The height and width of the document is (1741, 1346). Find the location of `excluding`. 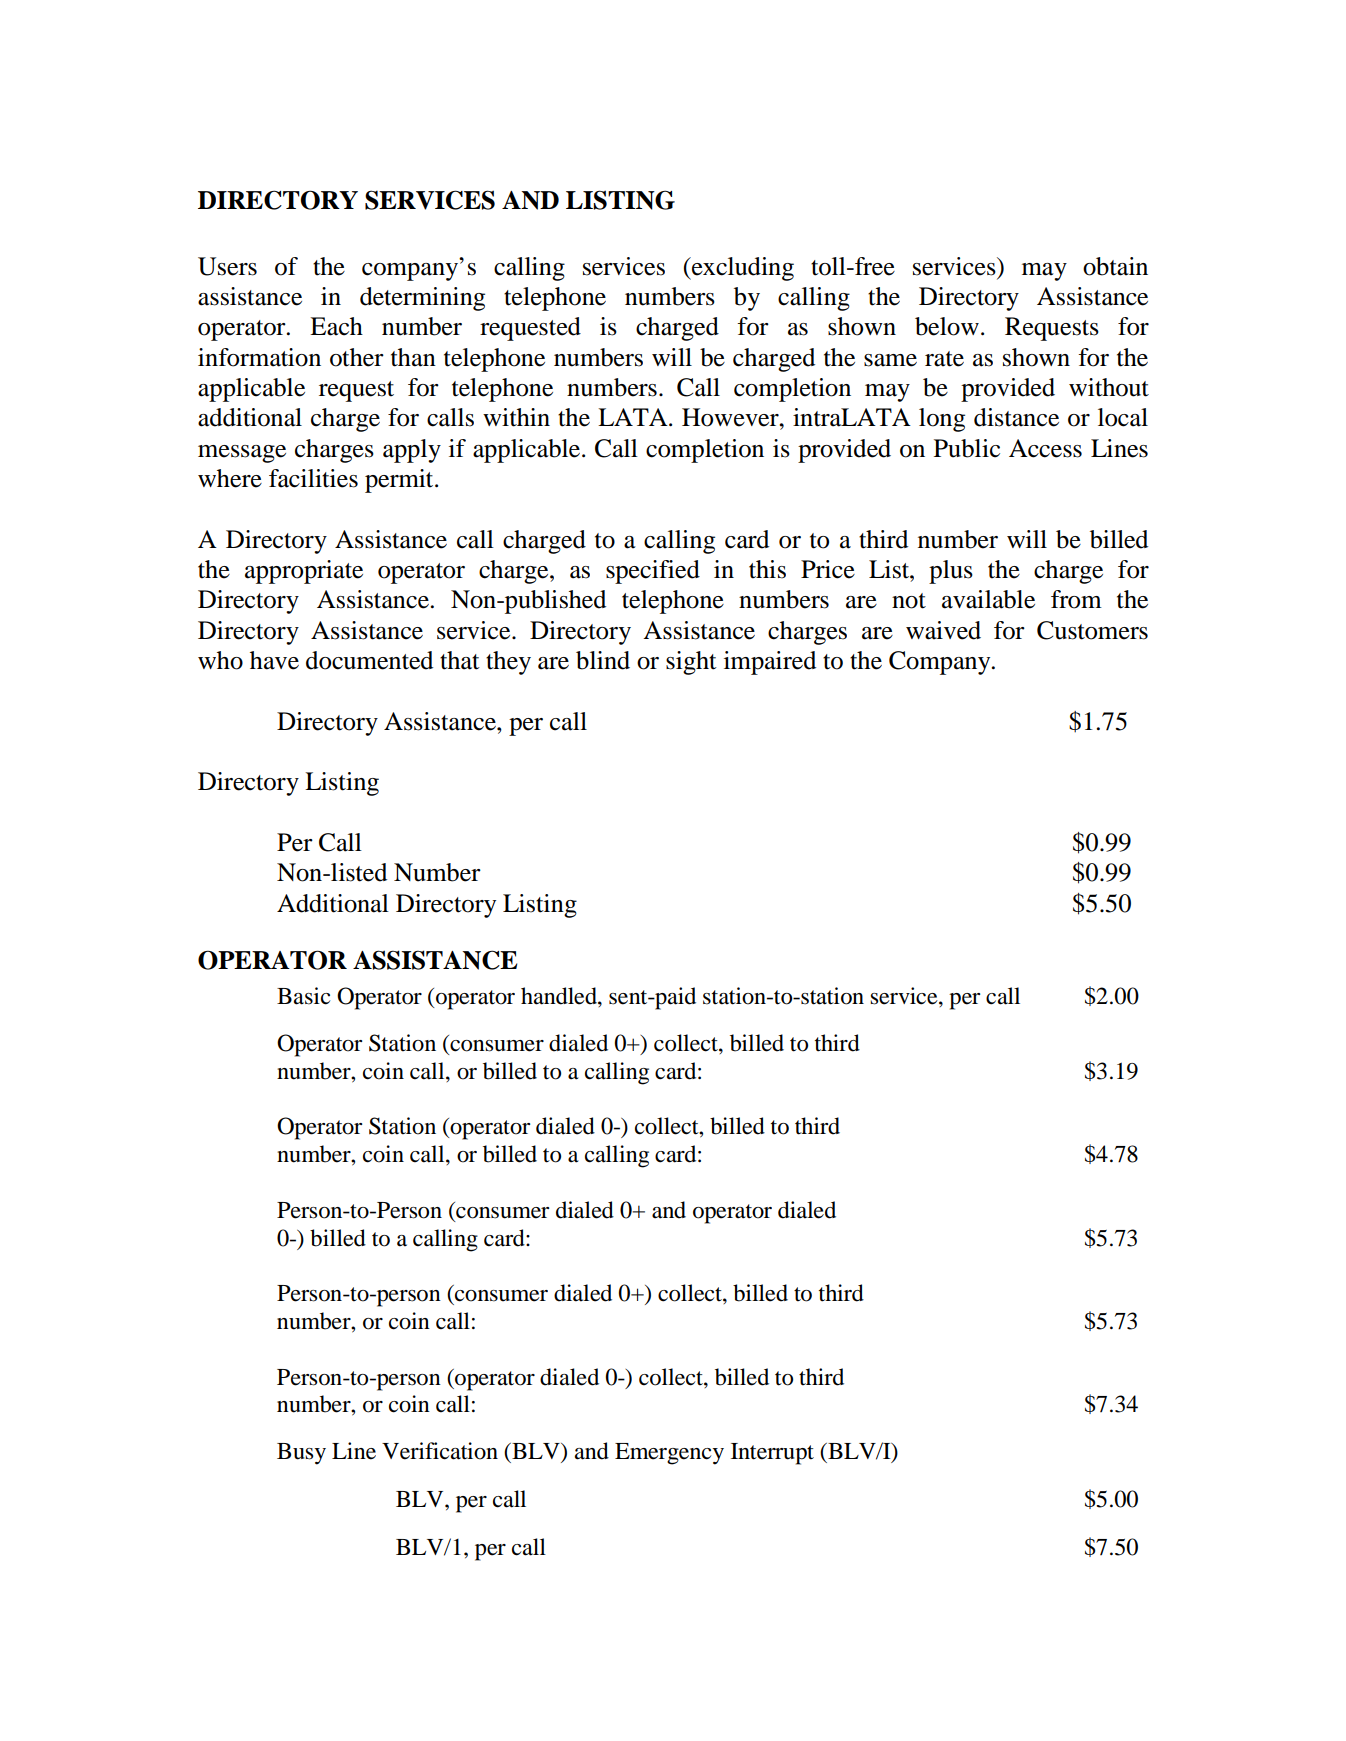

excluding is located at coordinates (742, 269).
